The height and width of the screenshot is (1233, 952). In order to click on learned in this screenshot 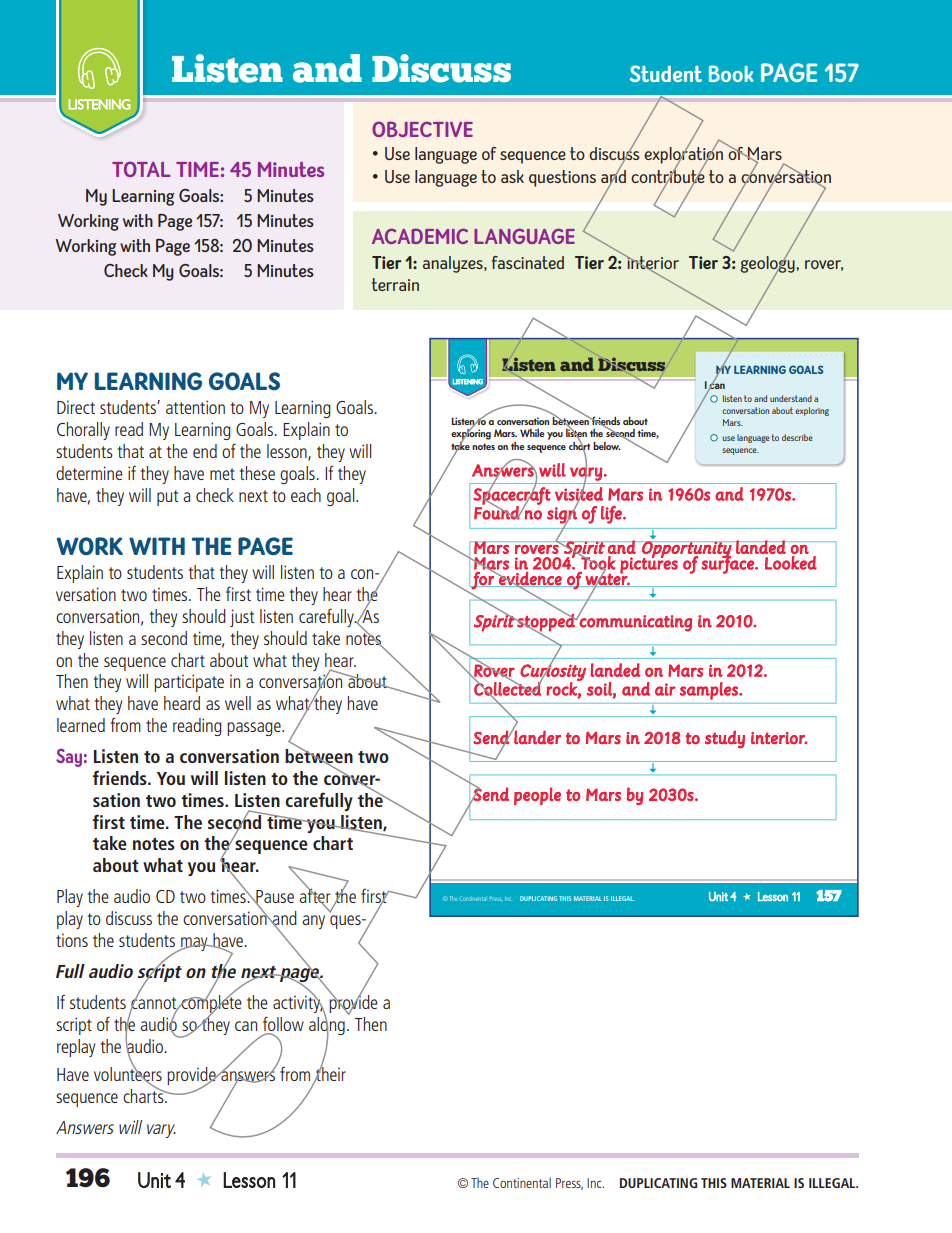, I will do `click(81, 725)`.
